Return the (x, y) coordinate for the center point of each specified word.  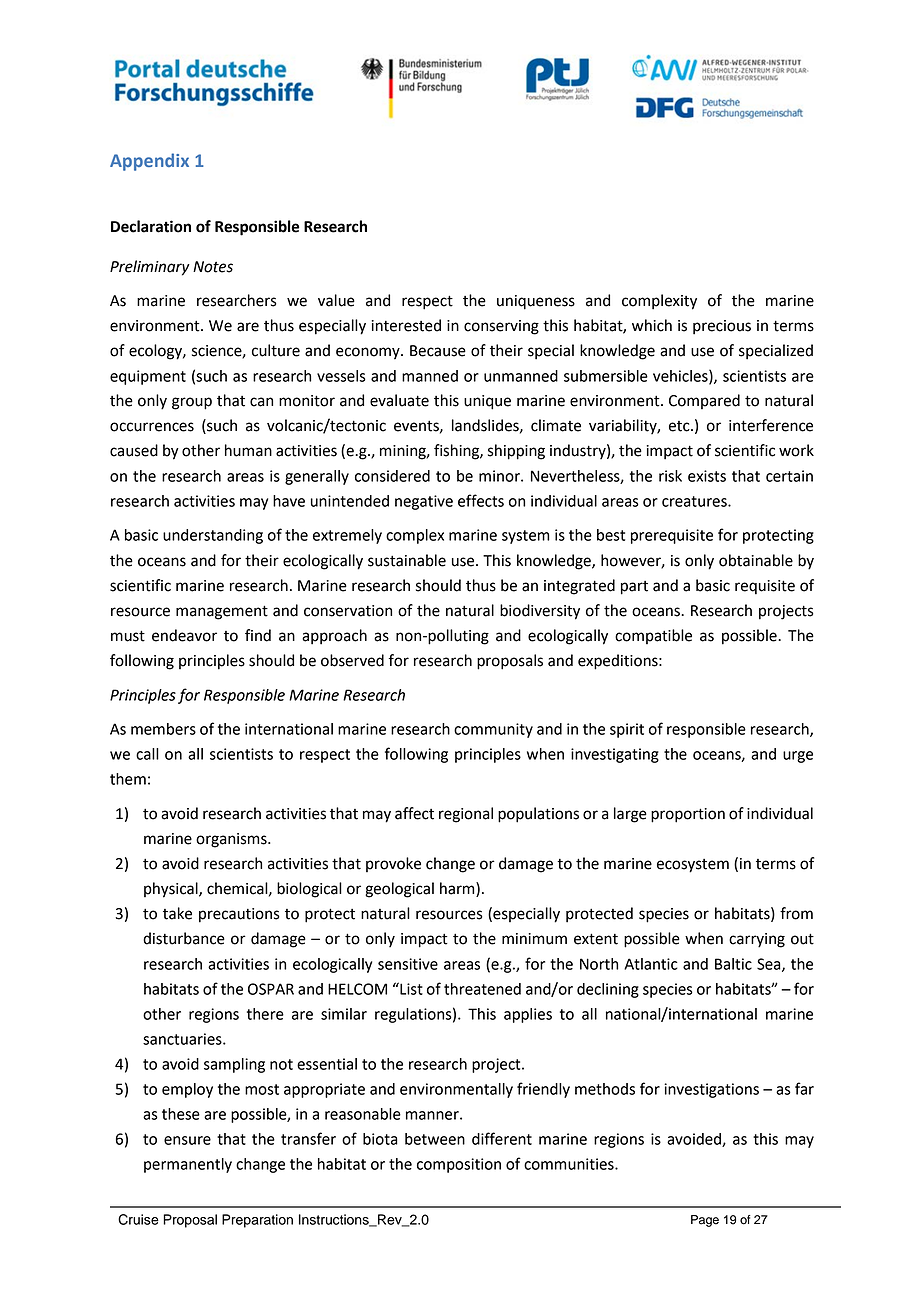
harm (458, 889)
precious (722, 327)
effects (481, 500)
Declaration (151, 226)
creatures (695, 501)
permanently (188, 1165)
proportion (688, 815)
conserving (501, 327)
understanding (213, 536)
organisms (232, 840)
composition (459, 1165)
